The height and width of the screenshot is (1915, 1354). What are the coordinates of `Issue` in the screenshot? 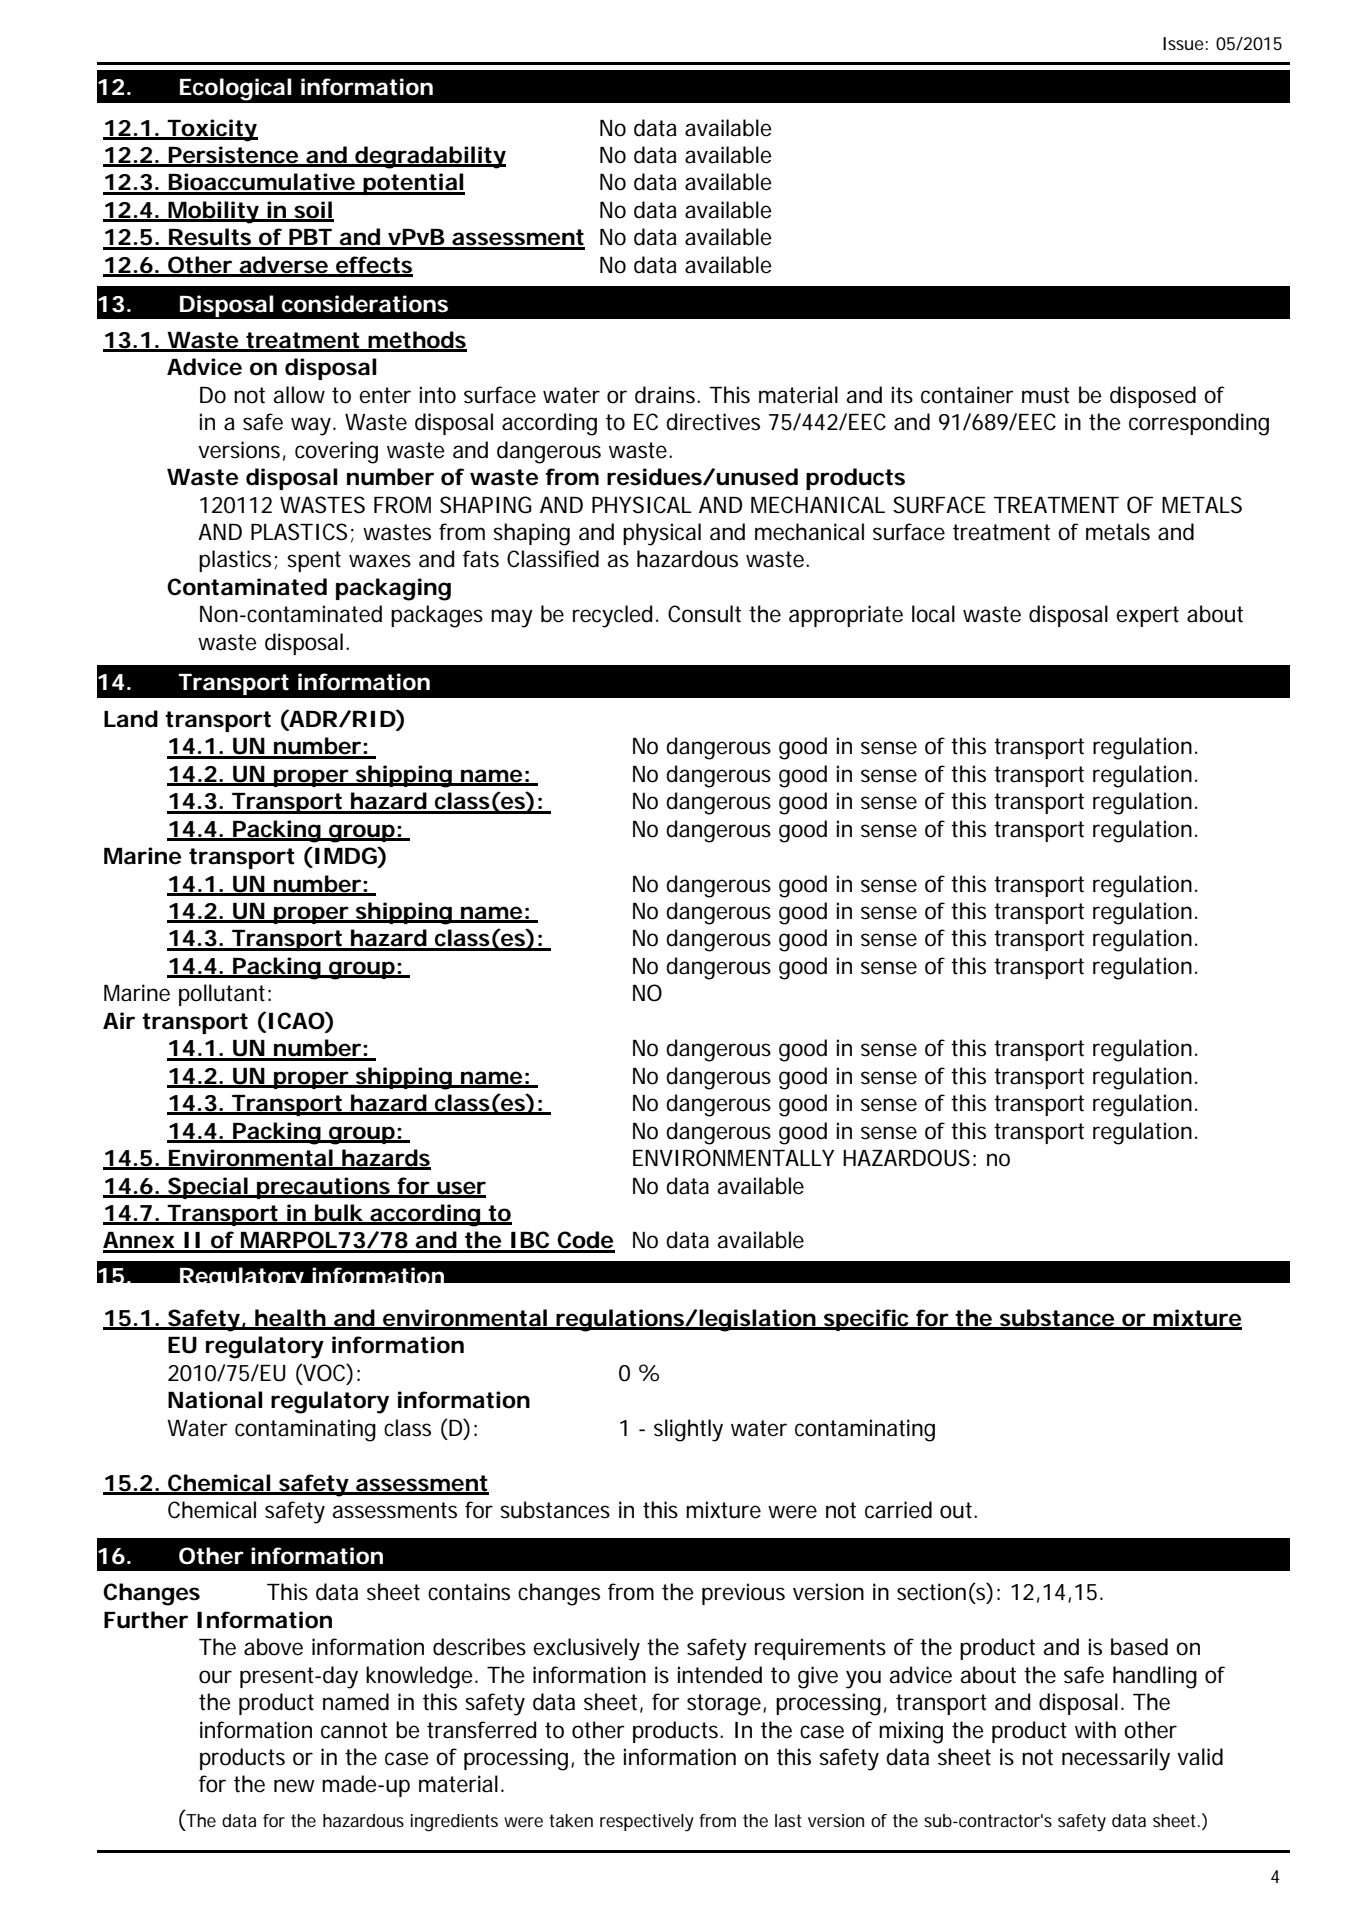 It's located at (1183, 43).
